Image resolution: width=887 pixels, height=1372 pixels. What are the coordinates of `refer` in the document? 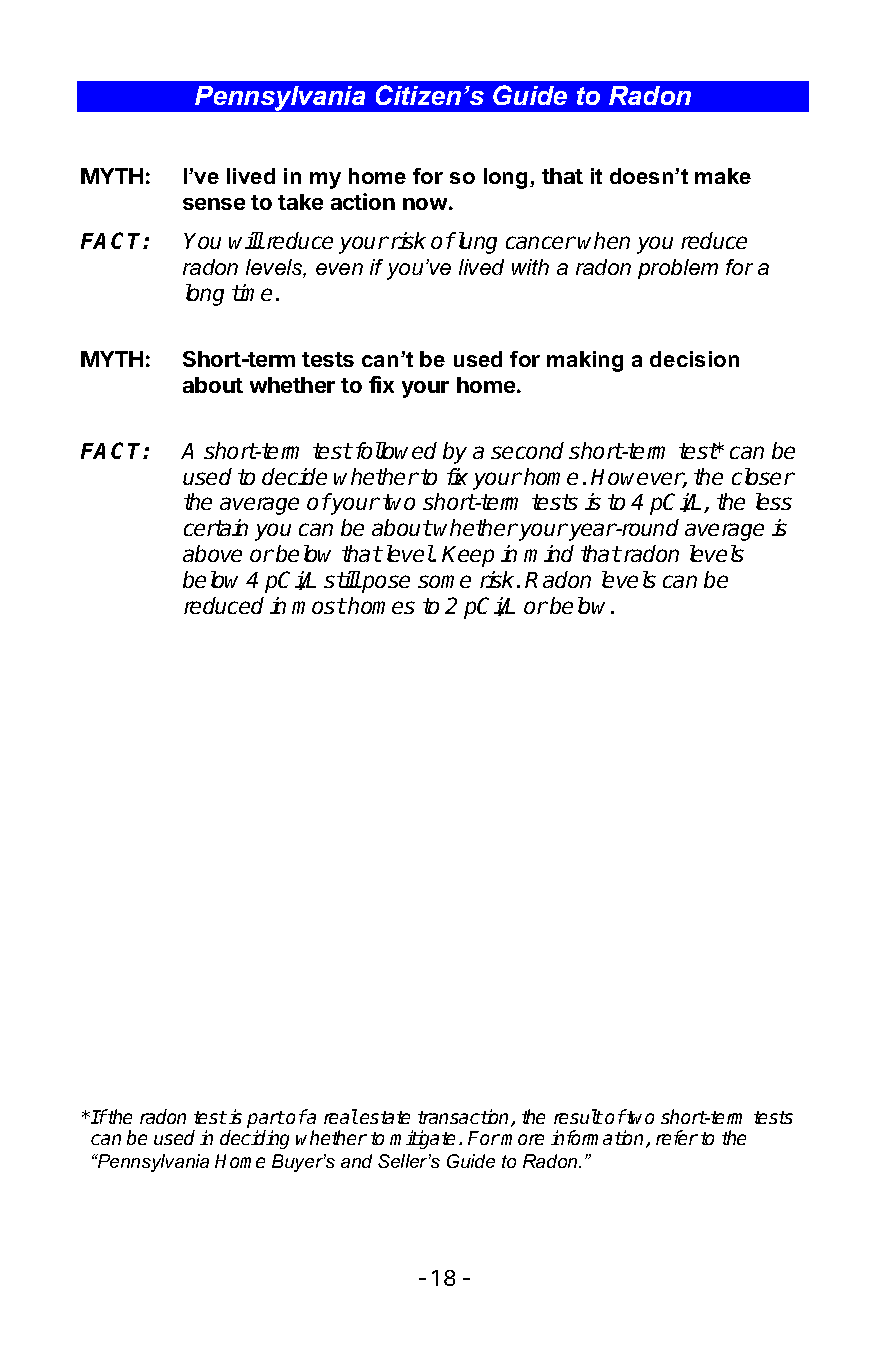 It's located at (677, 1137).
